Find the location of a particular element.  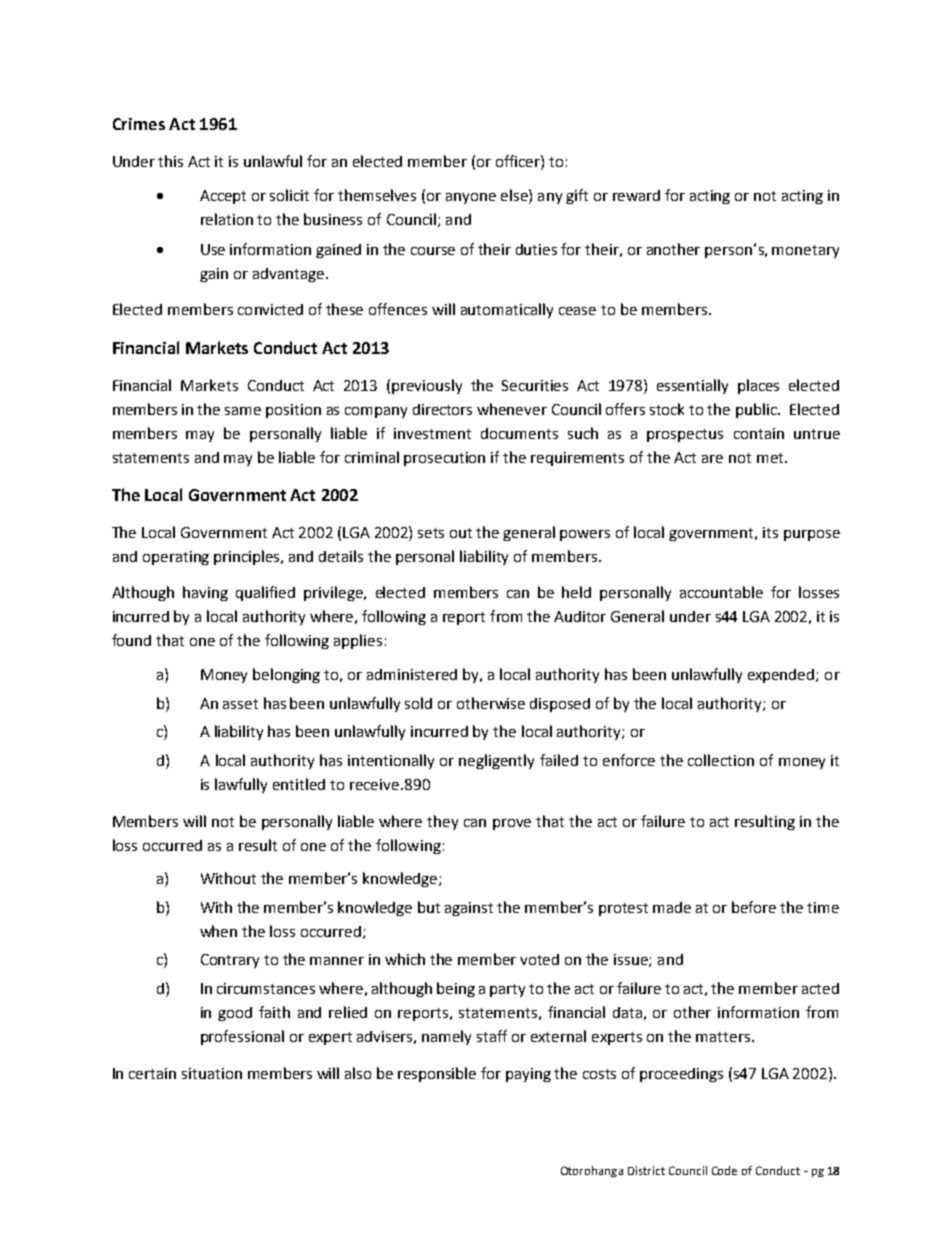

administered is located at coordinates (412, 674).
